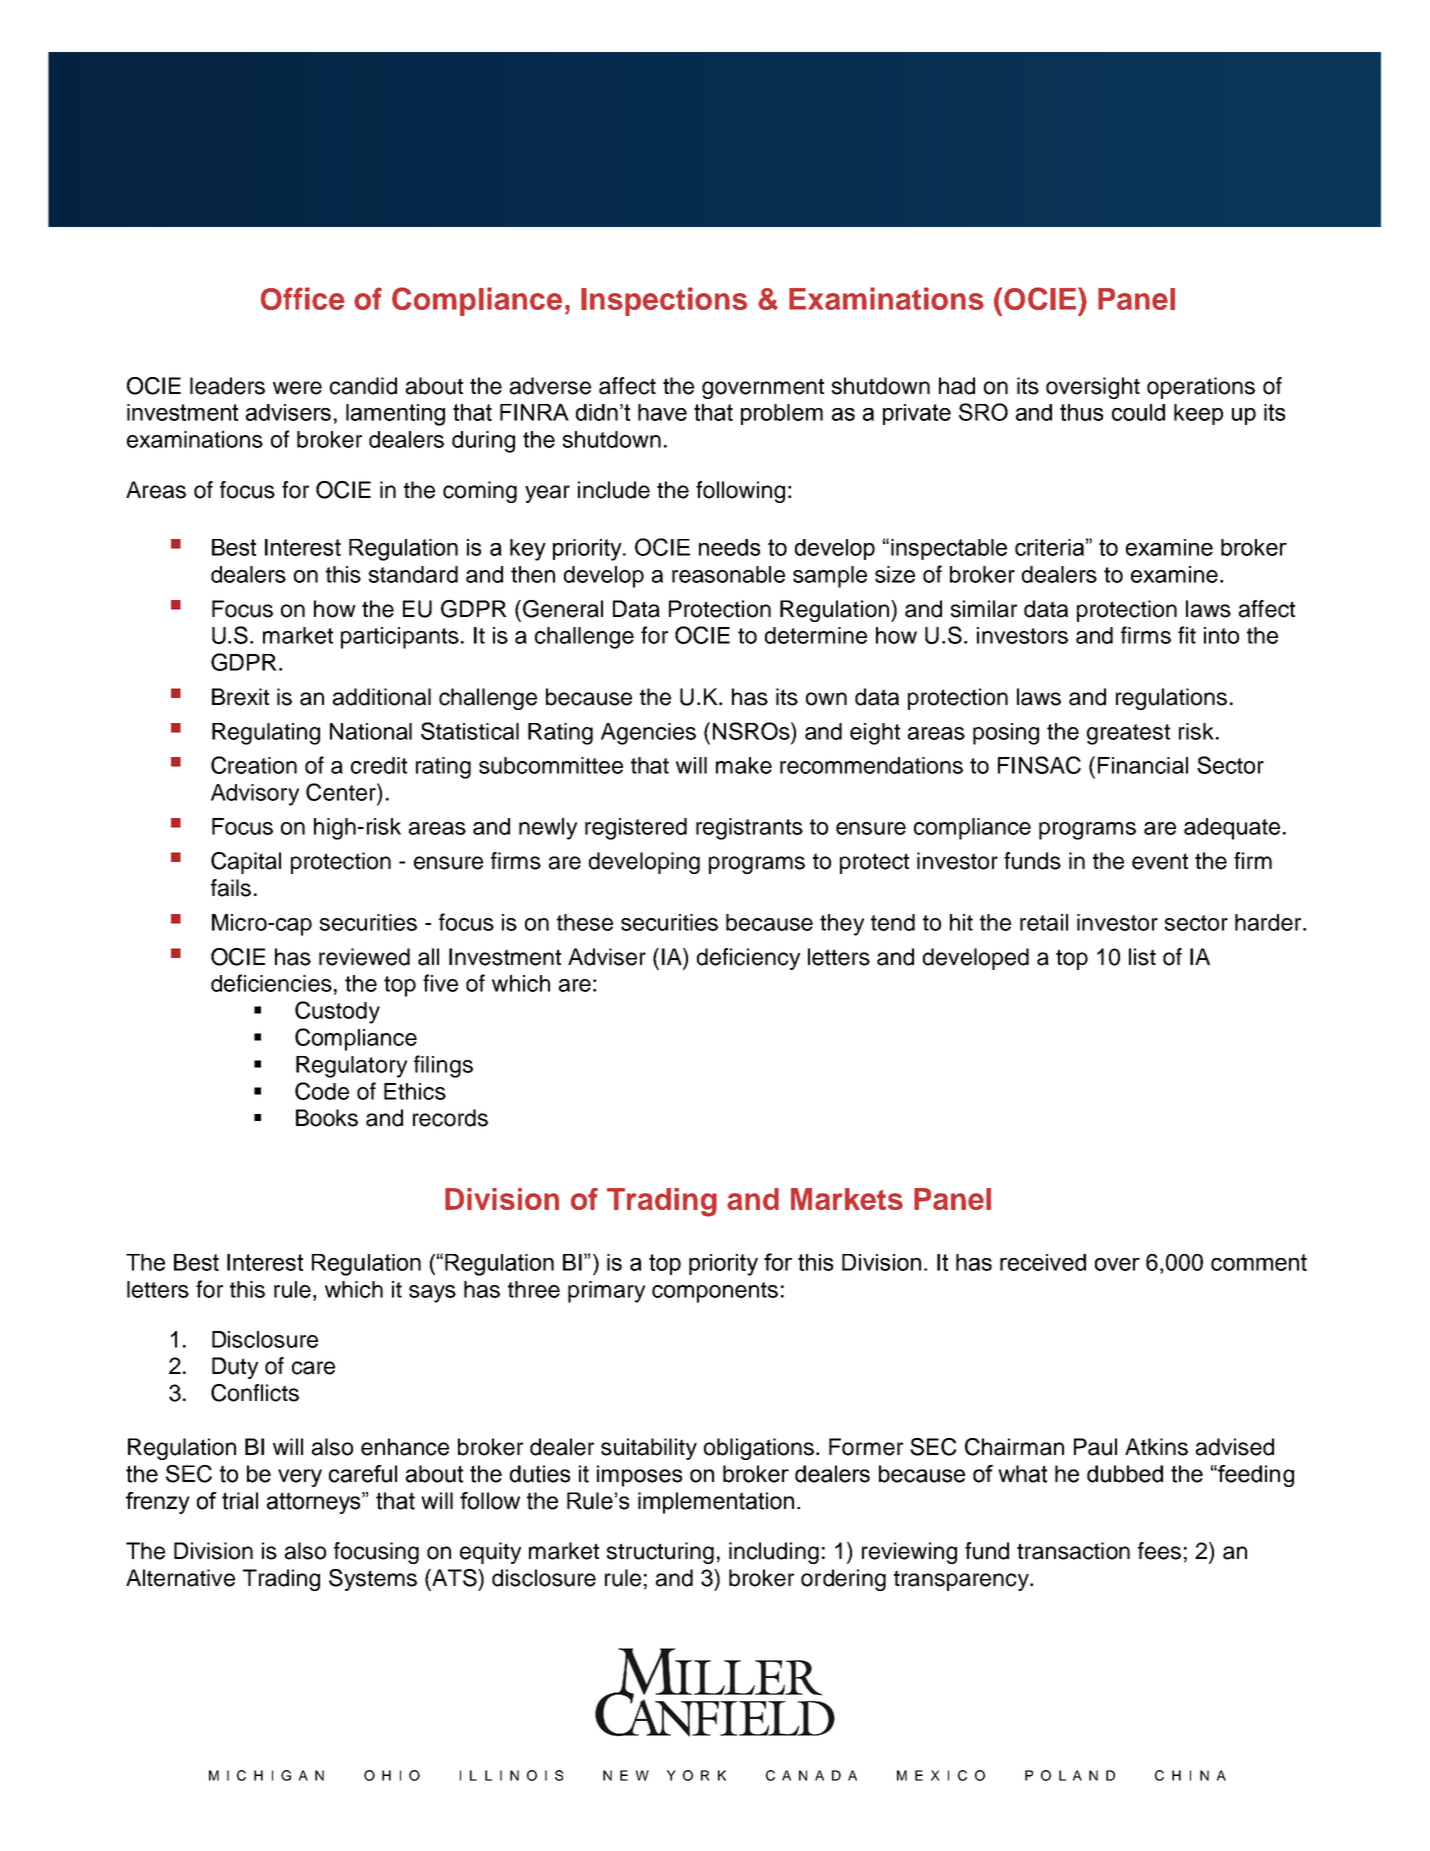 This page has width=1430, height=1851. I want to click on components, so click(715, 1292).
